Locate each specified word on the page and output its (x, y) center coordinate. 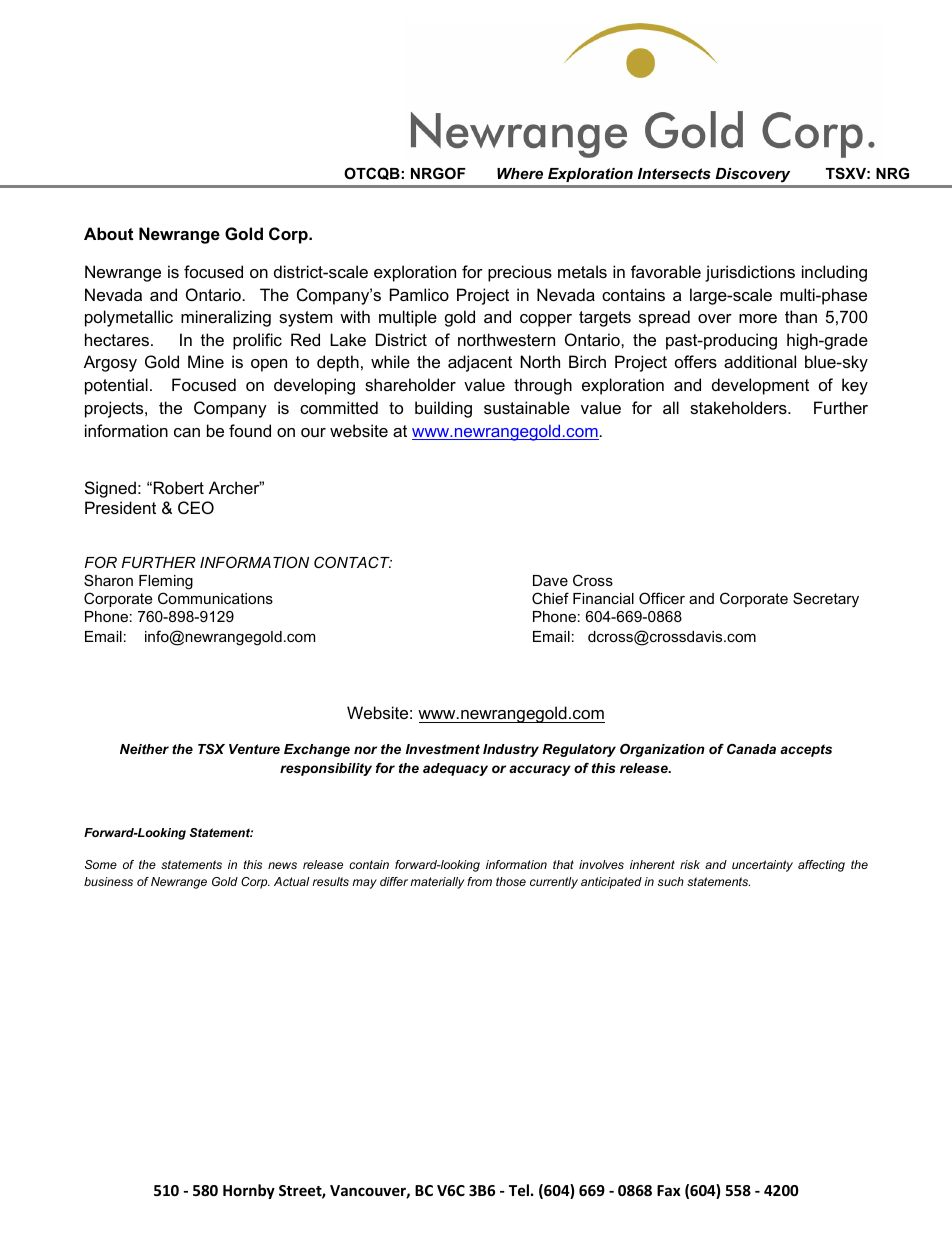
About (108, 233)
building (443, 409)
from (479, 881)
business (108, 881)
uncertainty (762, 866)
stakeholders (739, 407)
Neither (144, 749)
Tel (519, 1190)
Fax (669, 1190)
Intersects (674, 173)
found (250, 430)
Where (520, 173)
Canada (751, 749)
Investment (443, 749)
